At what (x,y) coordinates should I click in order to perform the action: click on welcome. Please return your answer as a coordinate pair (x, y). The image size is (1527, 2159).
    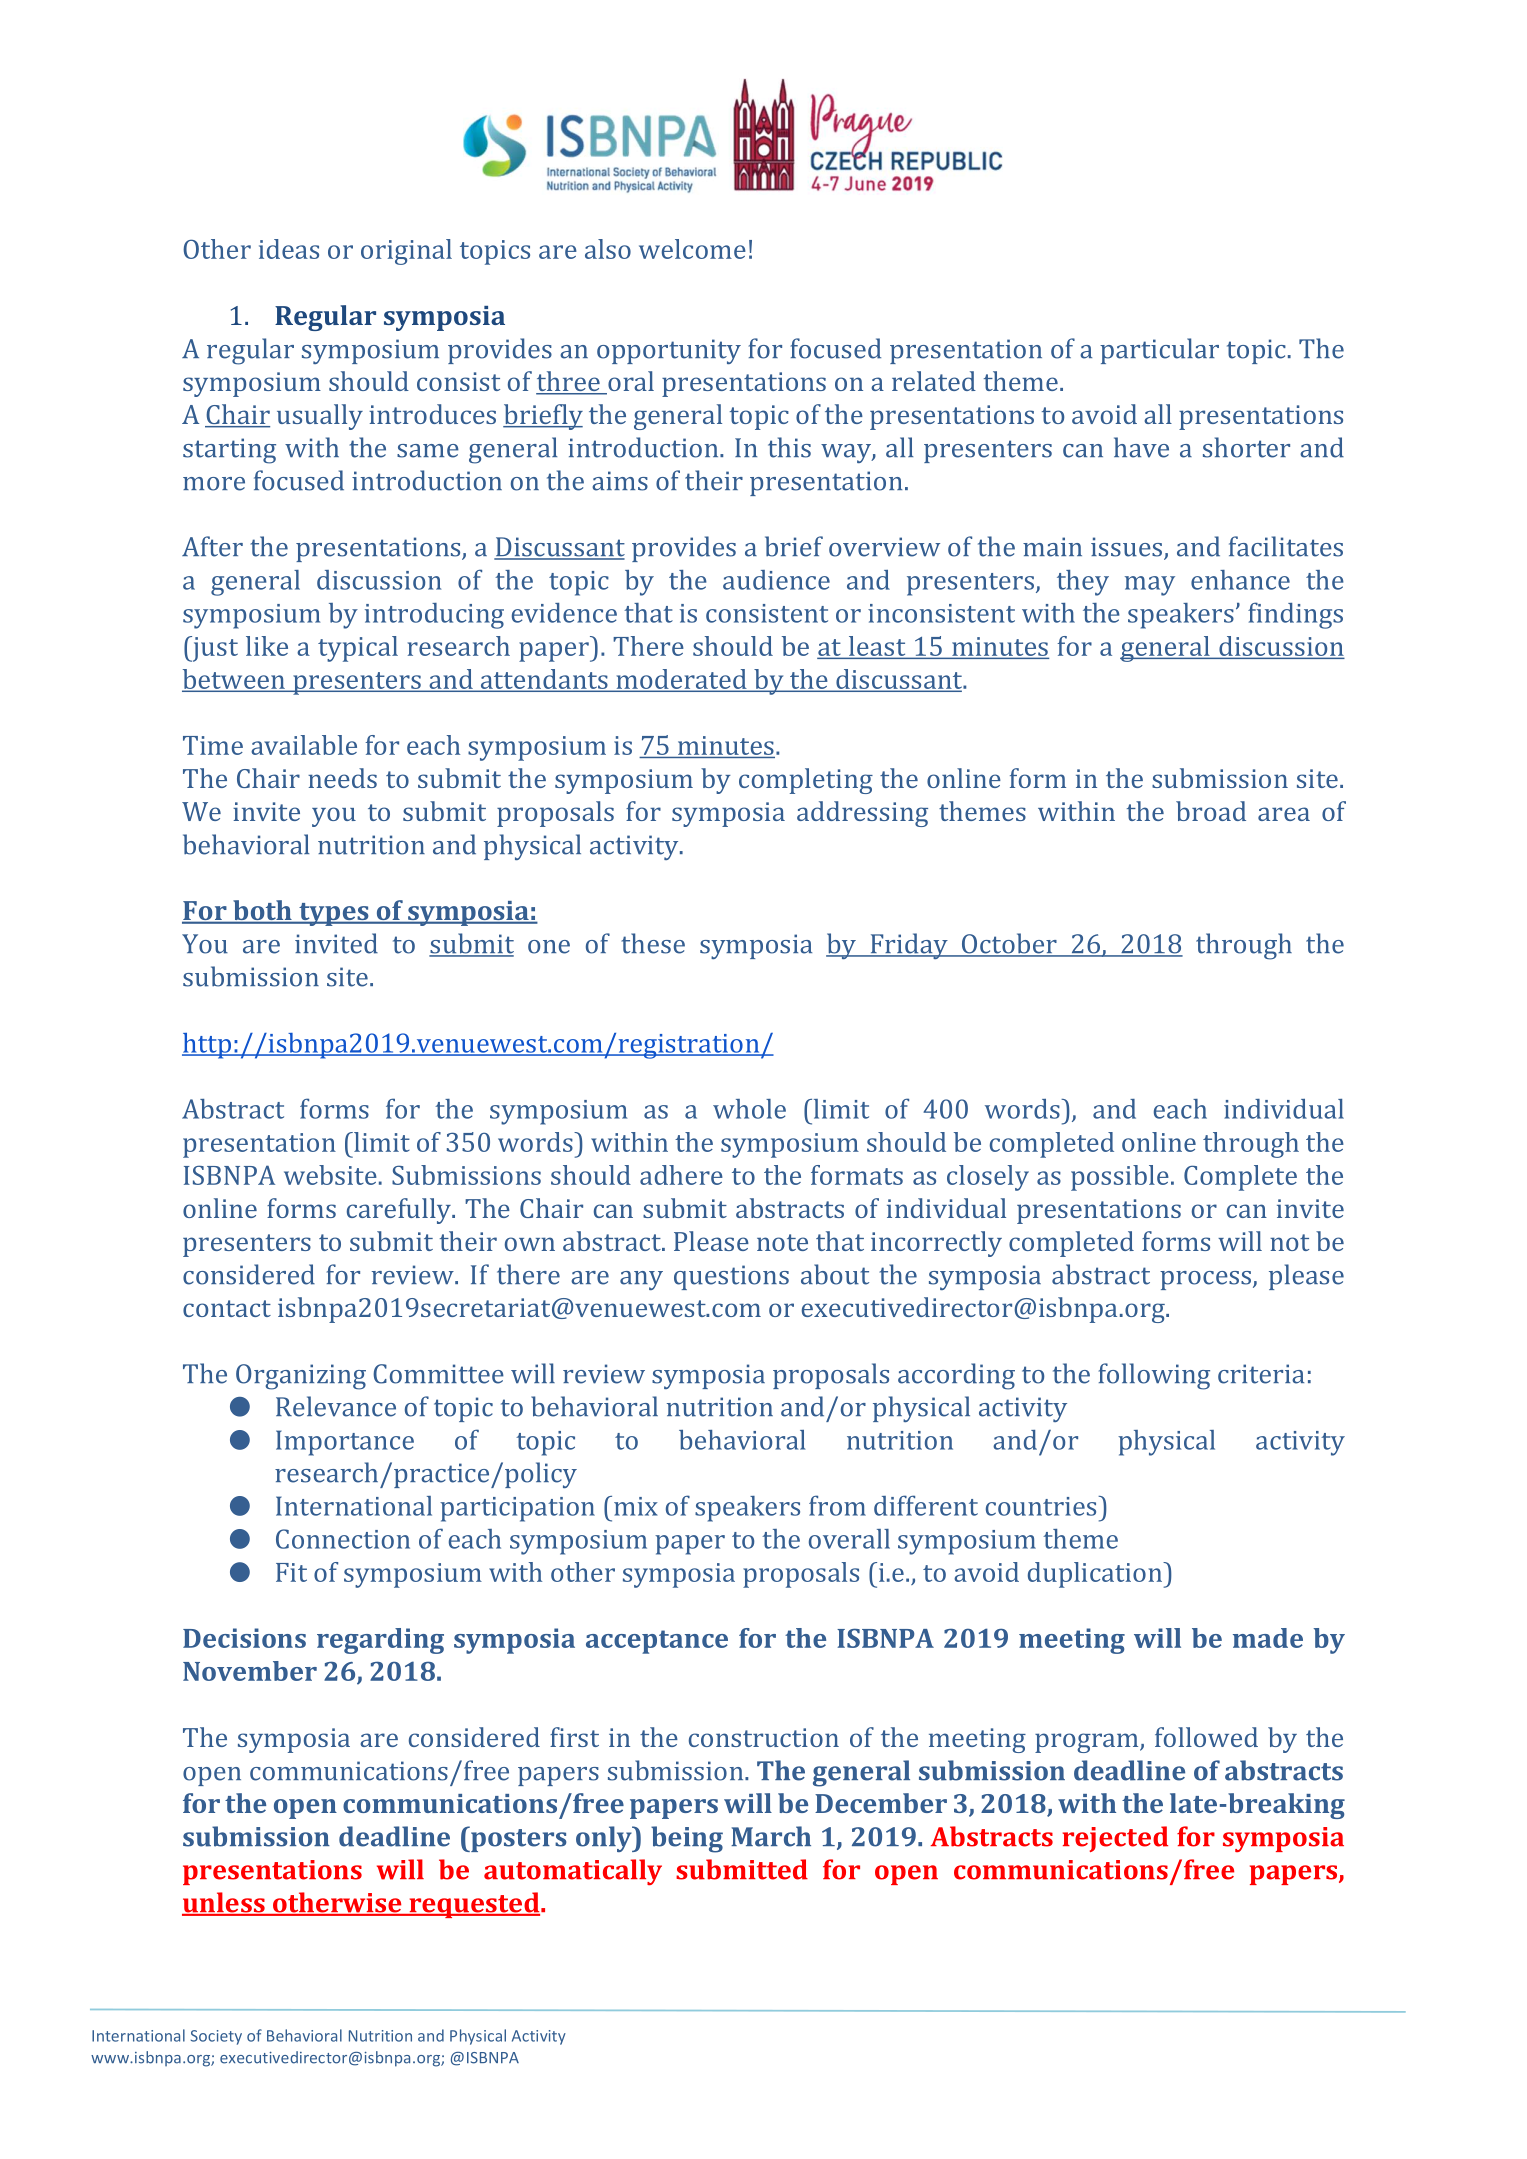
    Looking at the image, I should click on (692, 249).
